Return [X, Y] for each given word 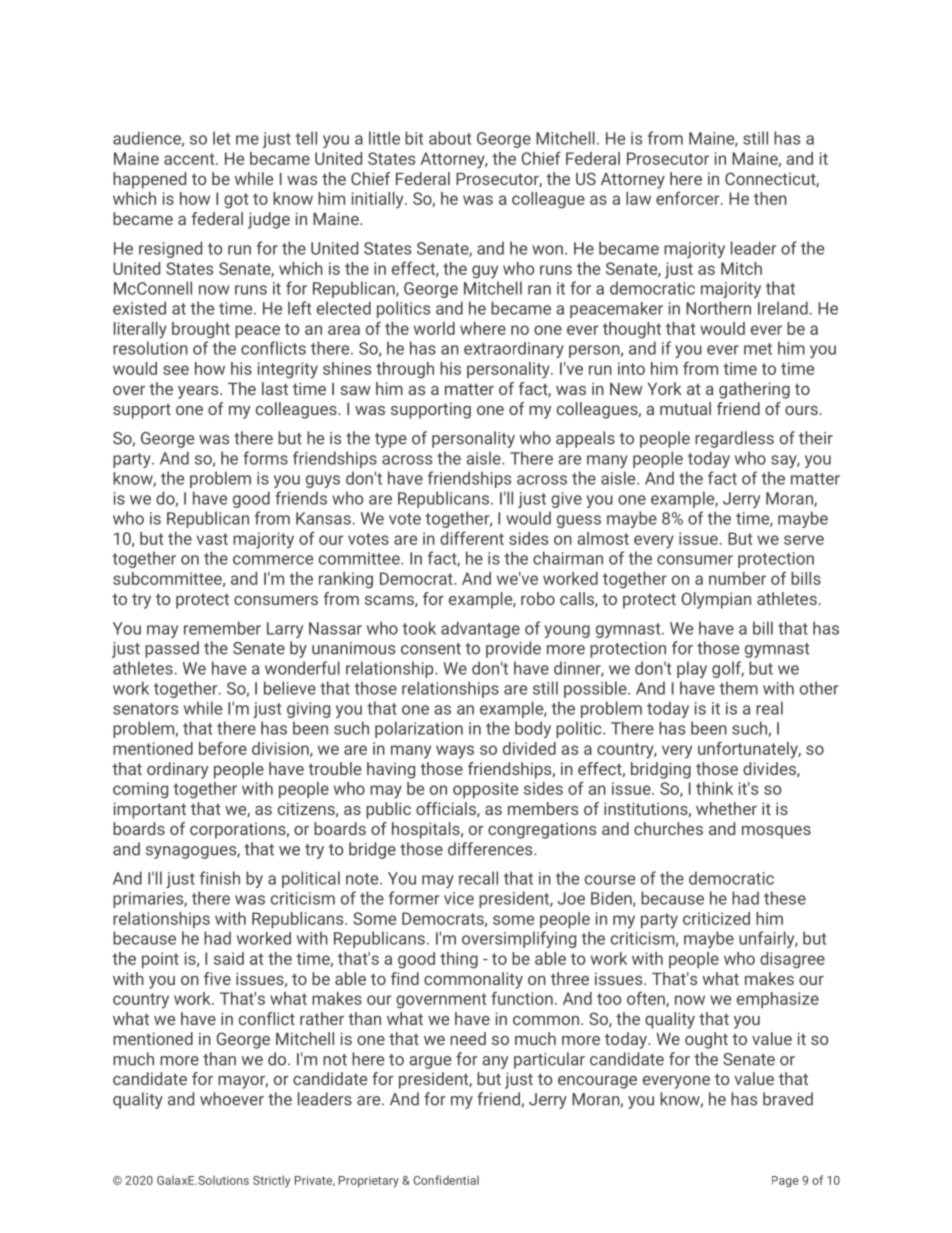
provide [513, 649]
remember [222, 628]
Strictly [271, 1181]
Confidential [446, 1180]
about [450, 138]
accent [190, 159]
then [770, 198]
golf [728, 669]
